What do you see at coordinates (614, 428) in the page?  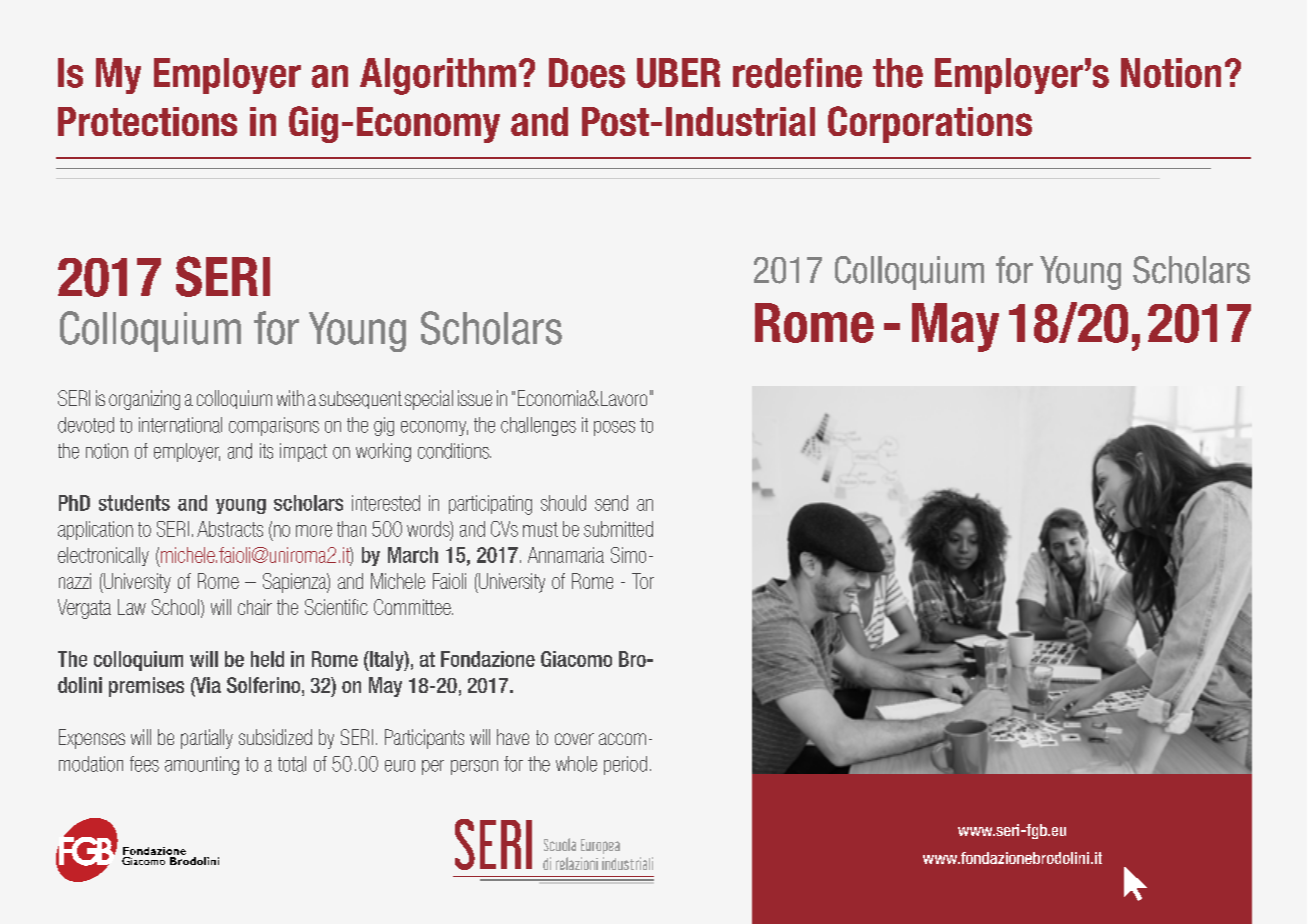 I see `poses` at bounding box center [614, 428].
